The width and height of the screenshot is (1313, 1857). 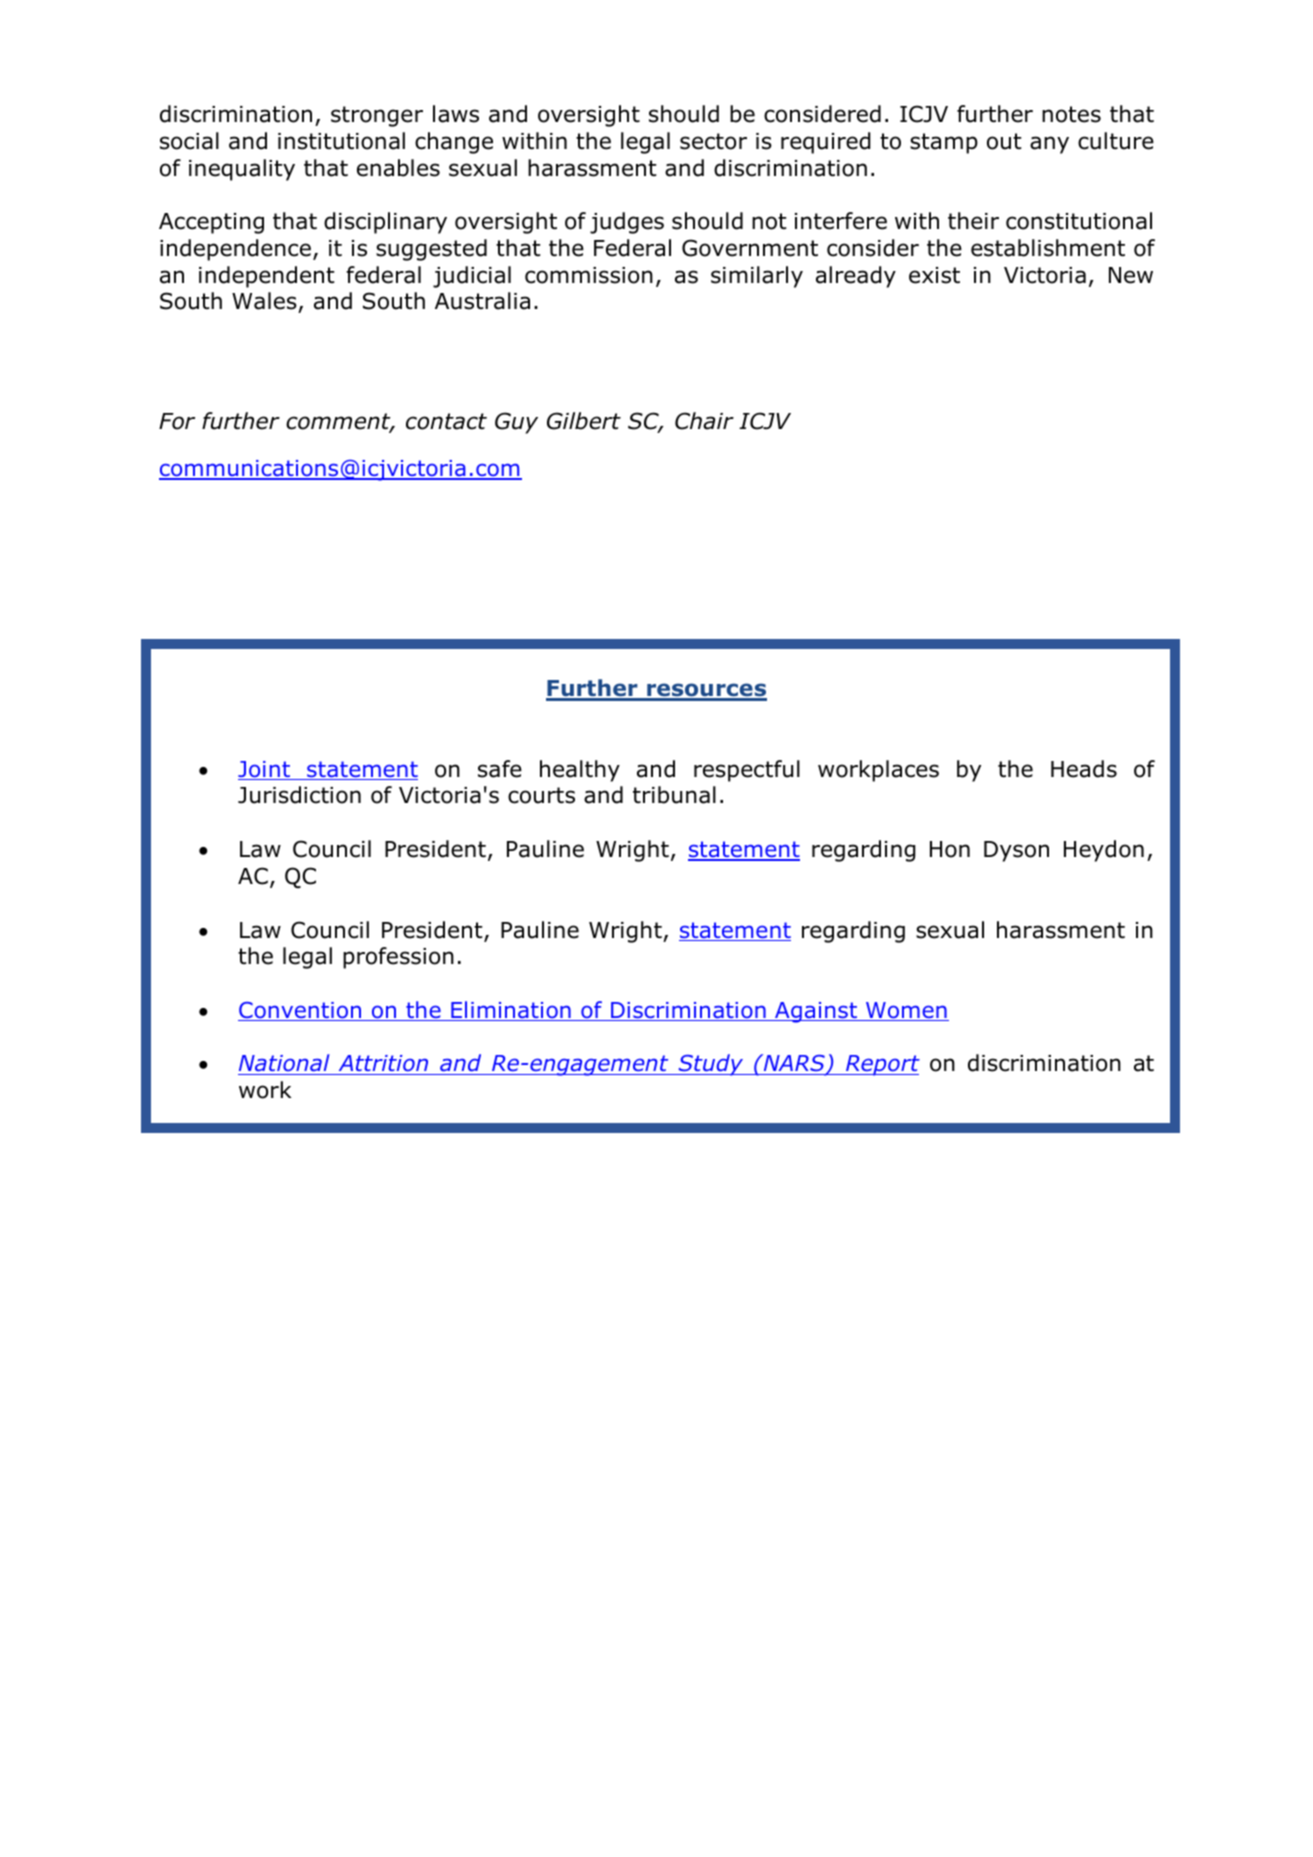 What do you see at coordinates (934, 275) in the screenshot?
I see `exist` at bounding box center [934, 275].
